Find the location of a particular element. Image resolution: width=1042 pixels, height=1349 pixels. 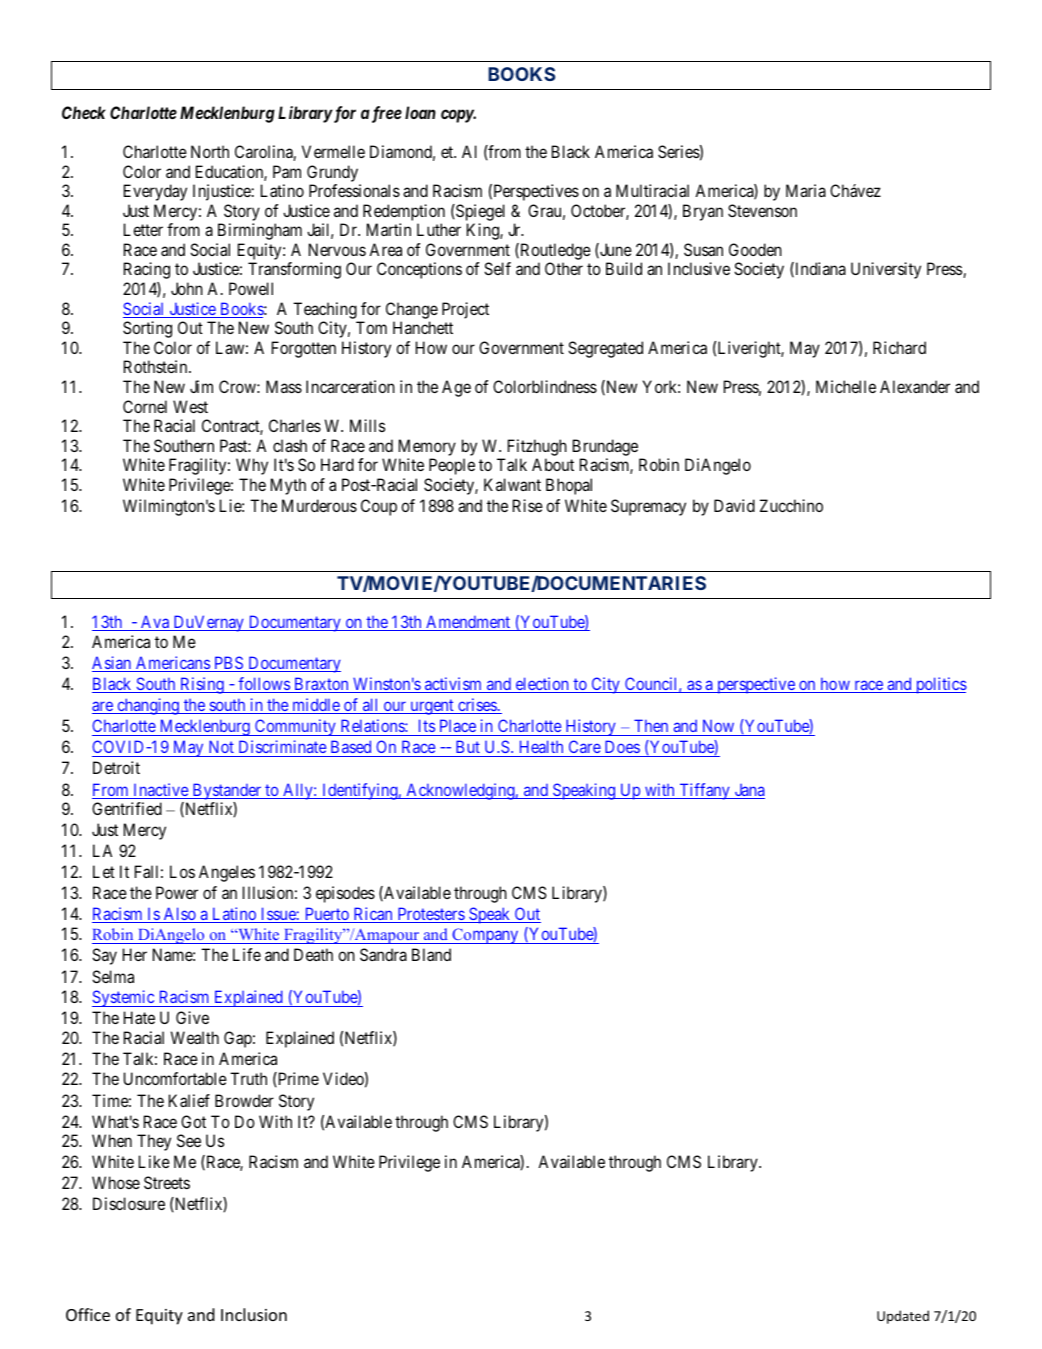

Maria is located at coordinates (806, 190).
